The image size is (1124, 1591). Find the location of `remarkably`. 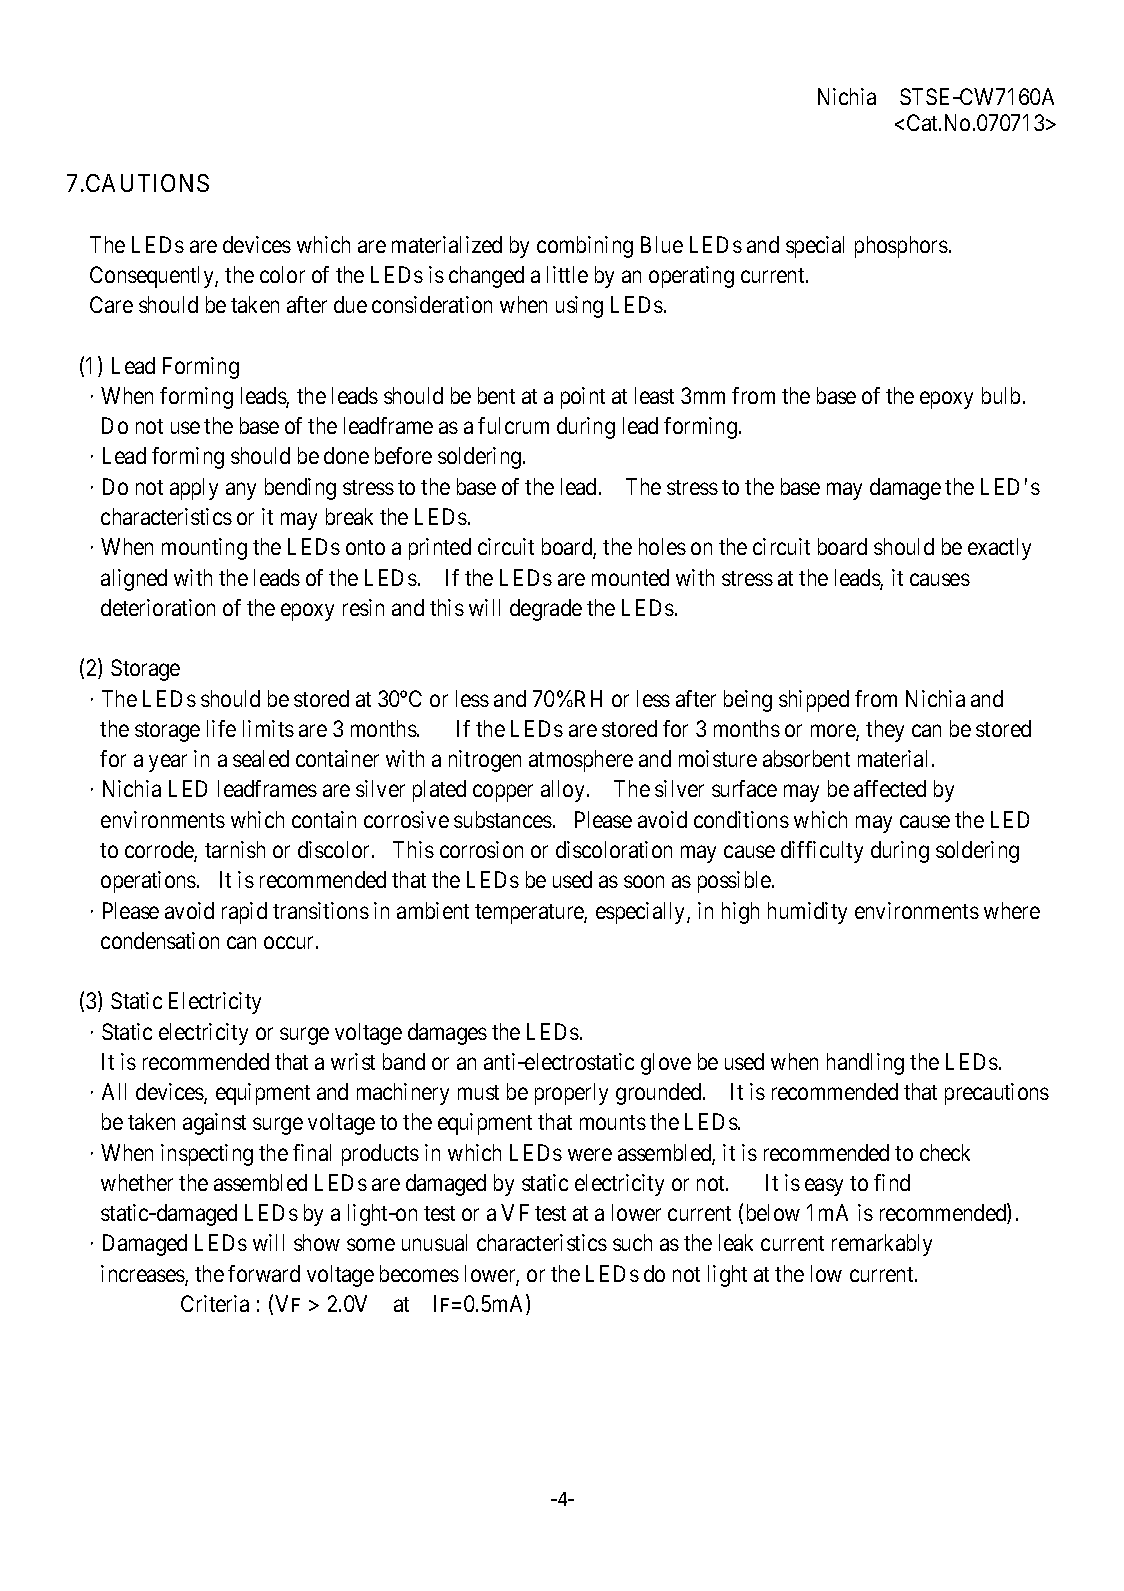

remarkably is located at coordinates (882, 1245).
